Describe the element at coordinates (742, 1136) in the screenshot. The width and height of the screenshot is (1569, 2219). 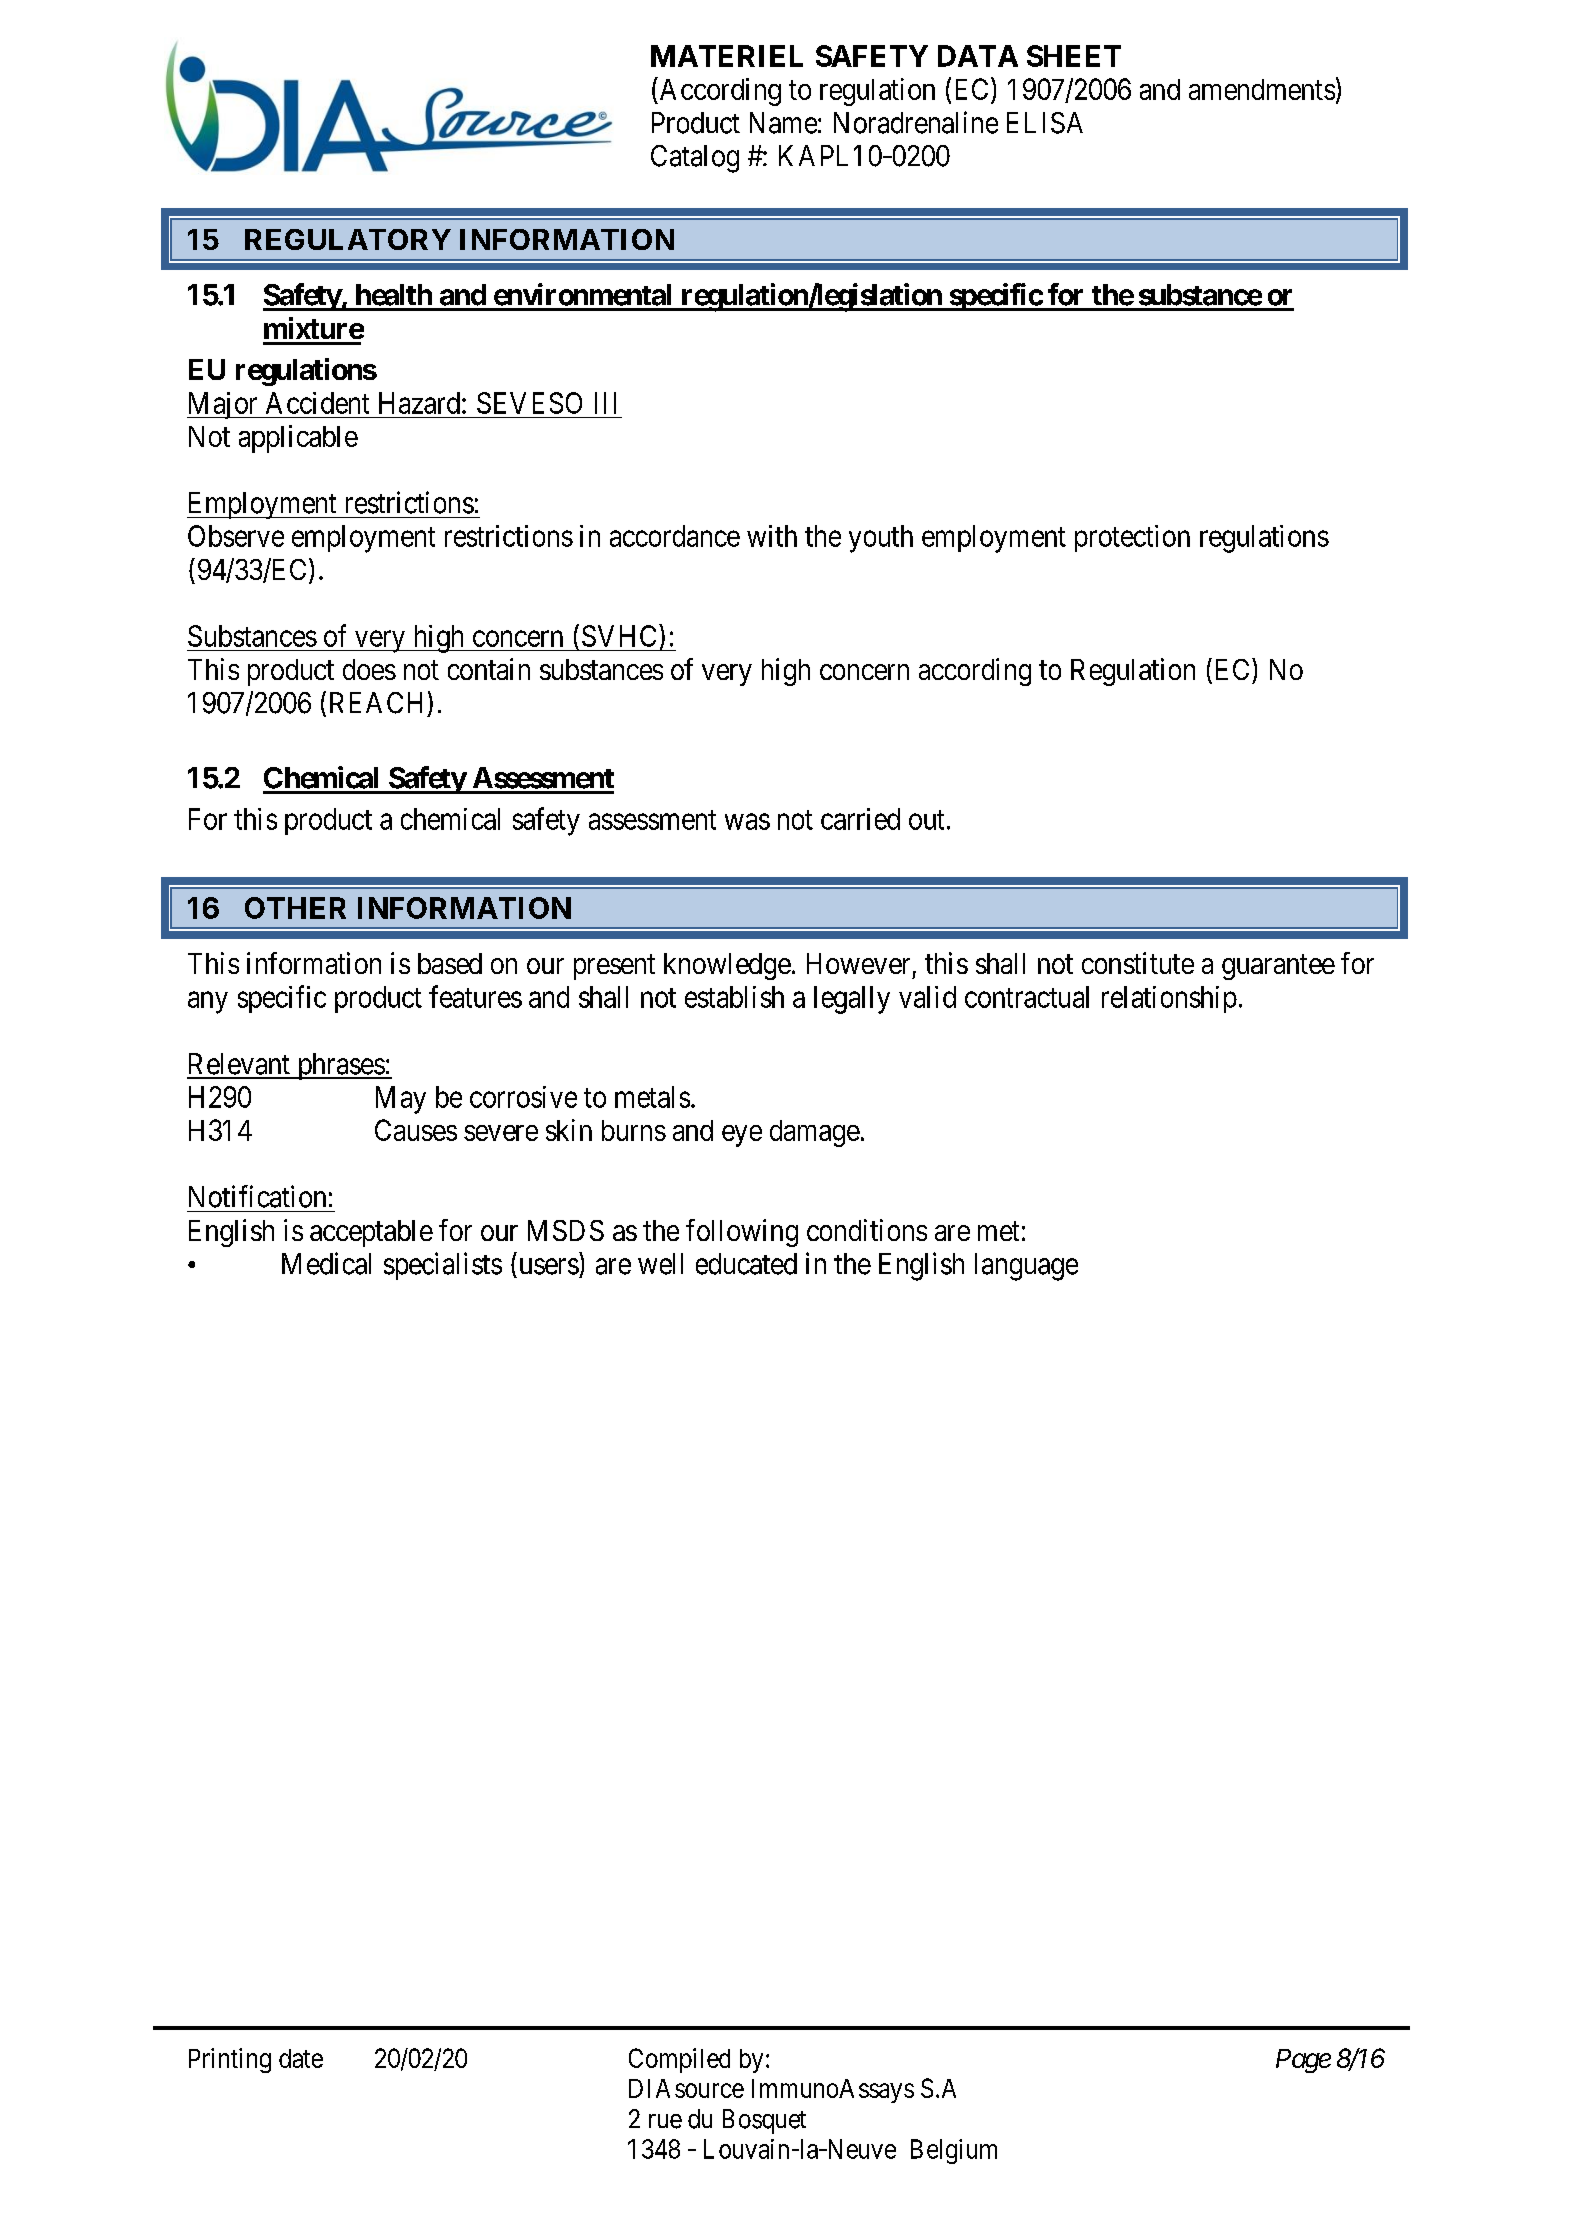
I see `eye` at that location.
